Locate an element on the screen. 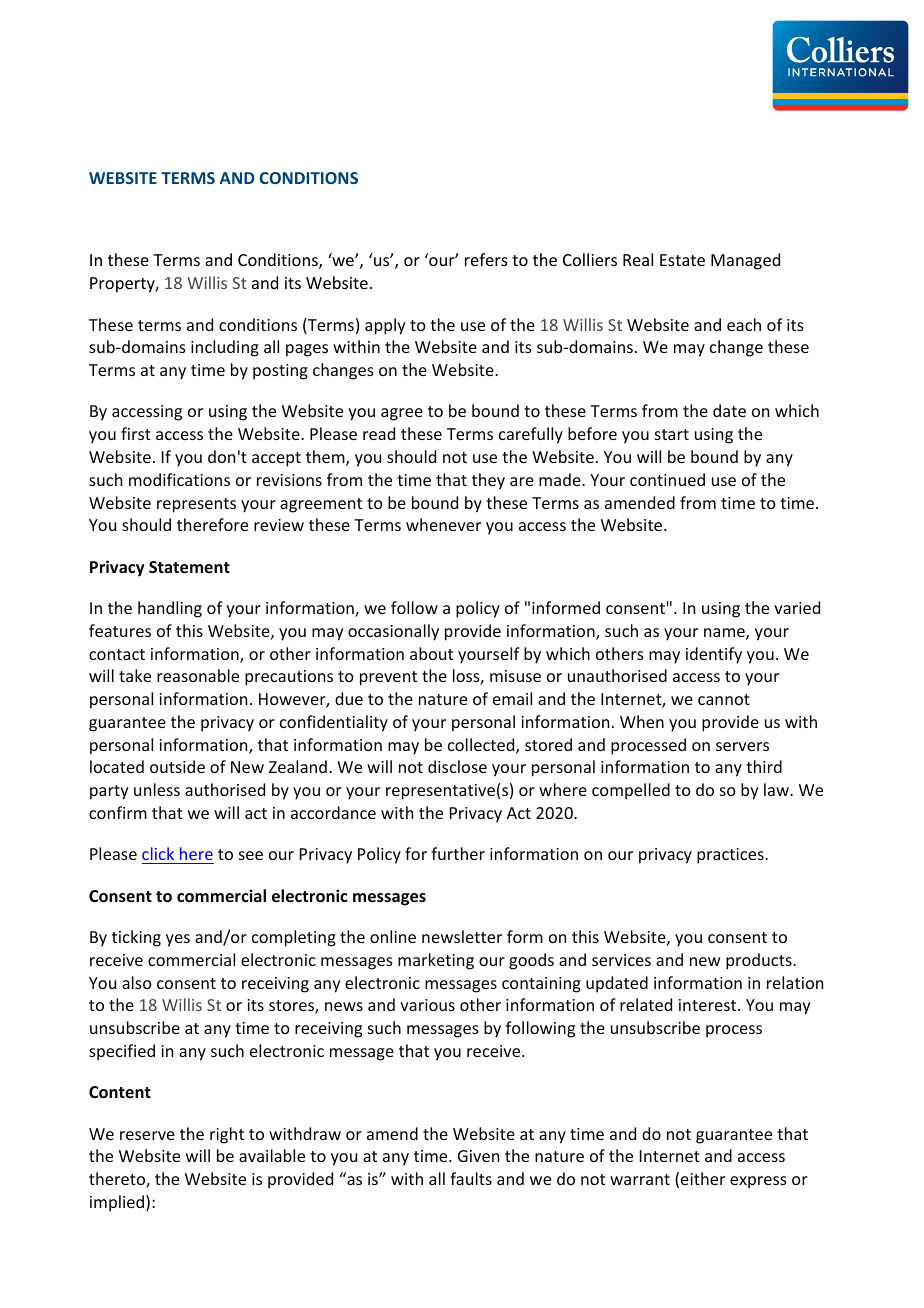  Managed is located at coordinates (745, 261).
